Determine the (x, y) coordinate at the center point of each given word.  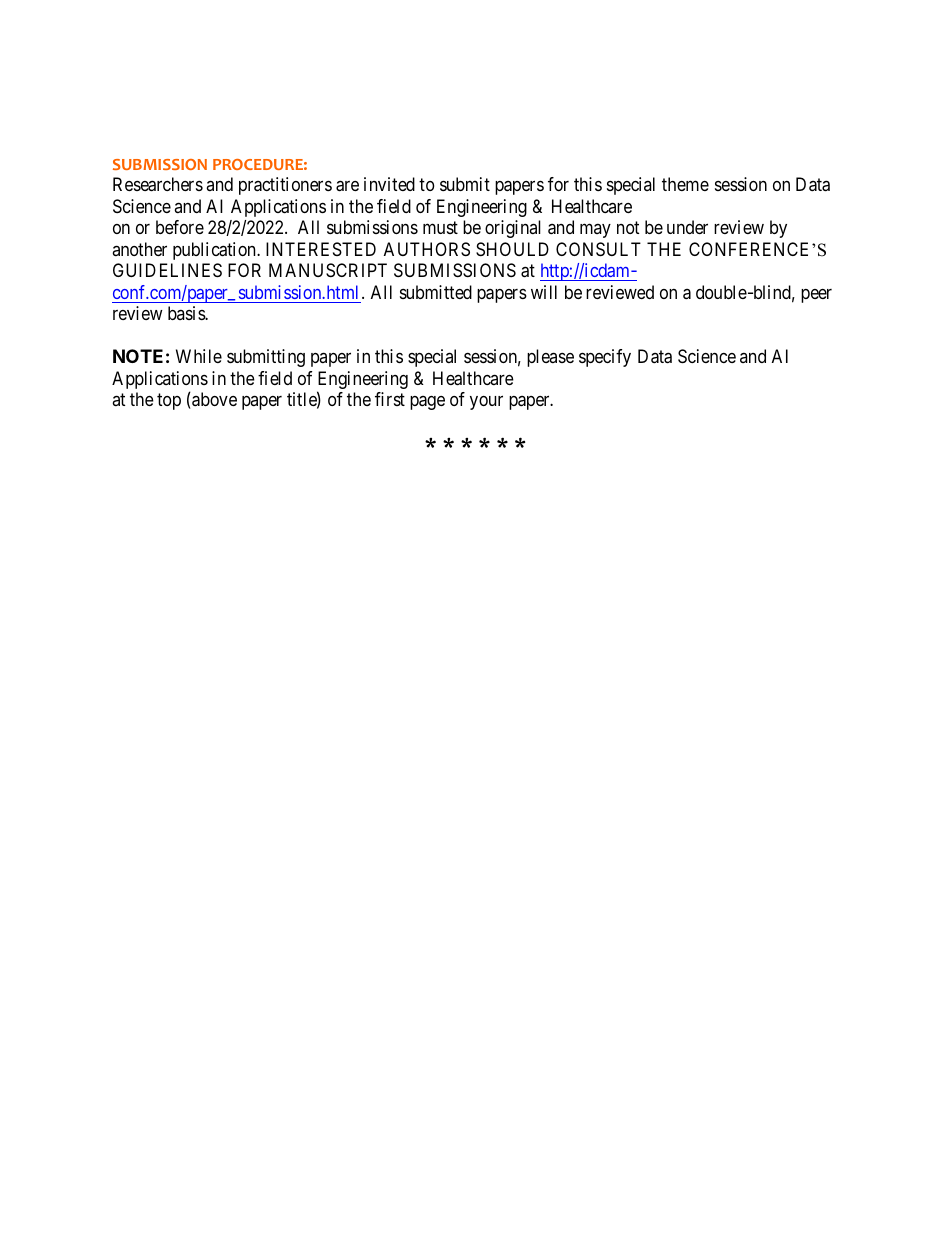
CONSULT (598, 249)
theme (685, 184)
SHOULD (512, 249)
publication (215, 251)
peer (816, 296)
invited (389, 184)
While (199, 356)
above (213, 399)
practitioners (285, 186)
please (550, 358)
